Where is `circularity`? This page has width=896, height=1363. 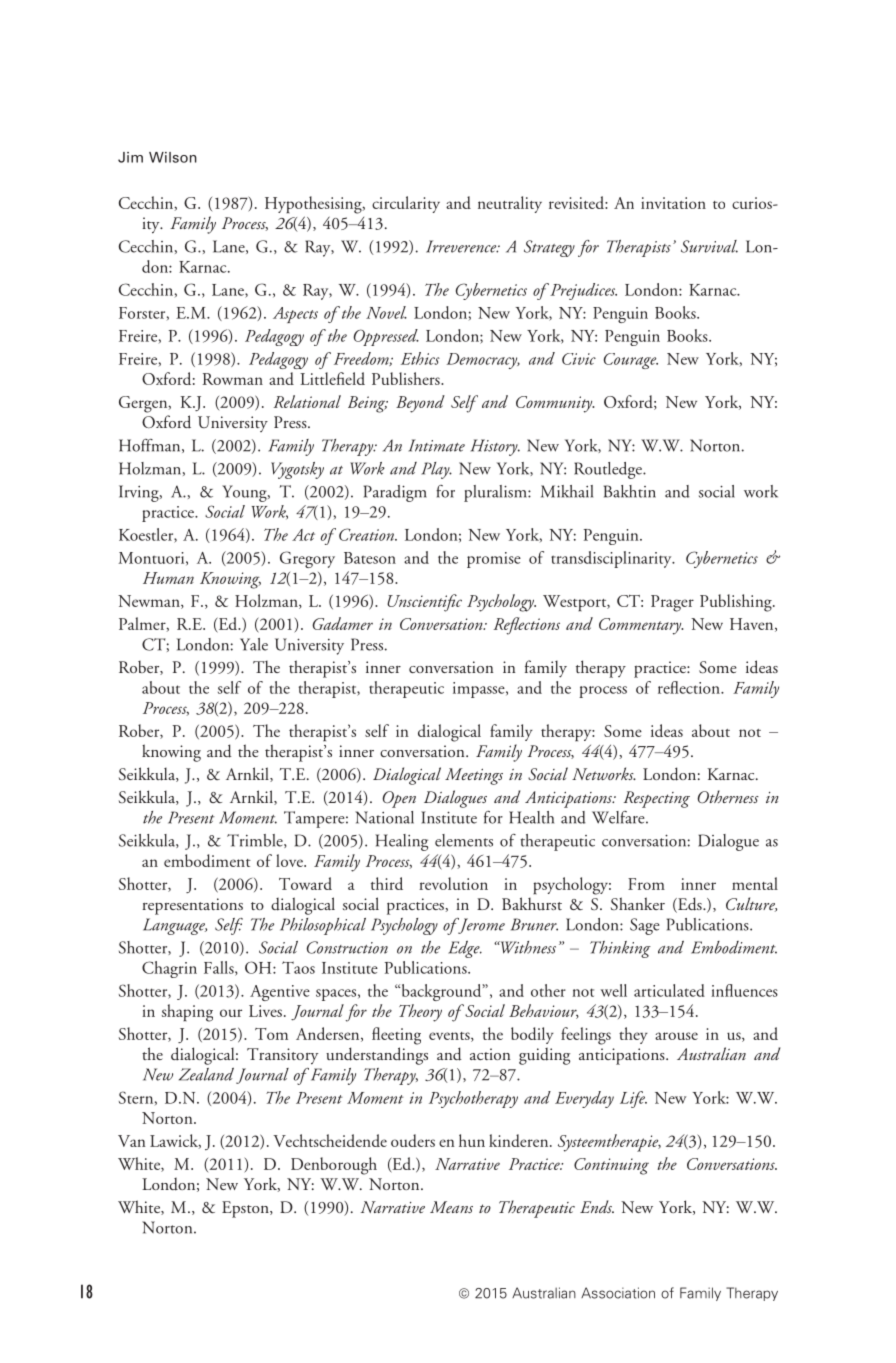 circularity is located at coordinates (406, 204).
